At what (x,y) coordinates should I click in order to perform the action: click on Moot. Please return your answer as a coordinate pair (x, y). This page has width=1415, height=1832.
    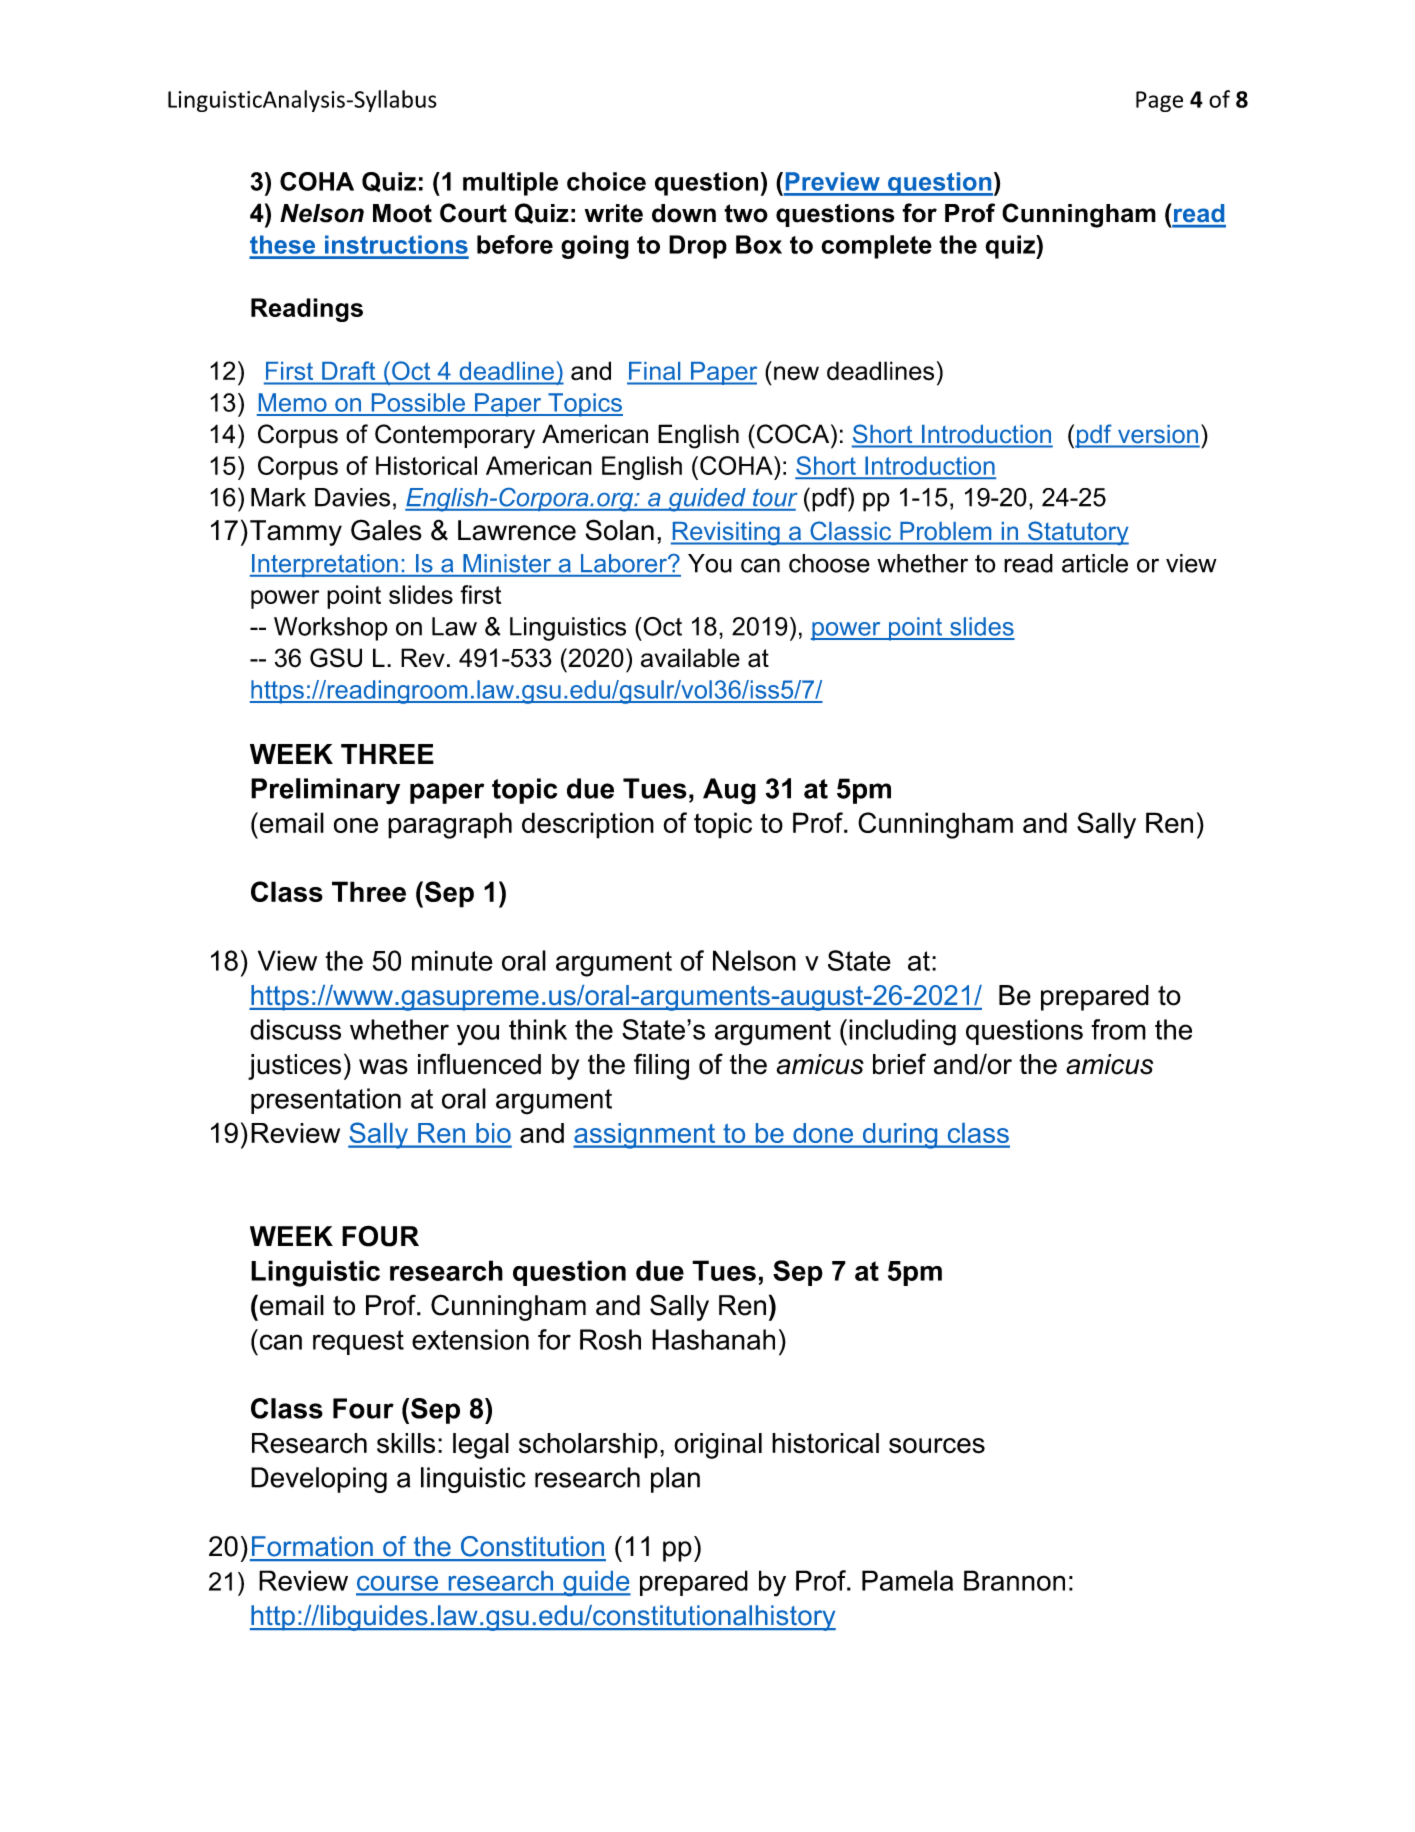
    Looking at the image, I should click on (402, 213).
